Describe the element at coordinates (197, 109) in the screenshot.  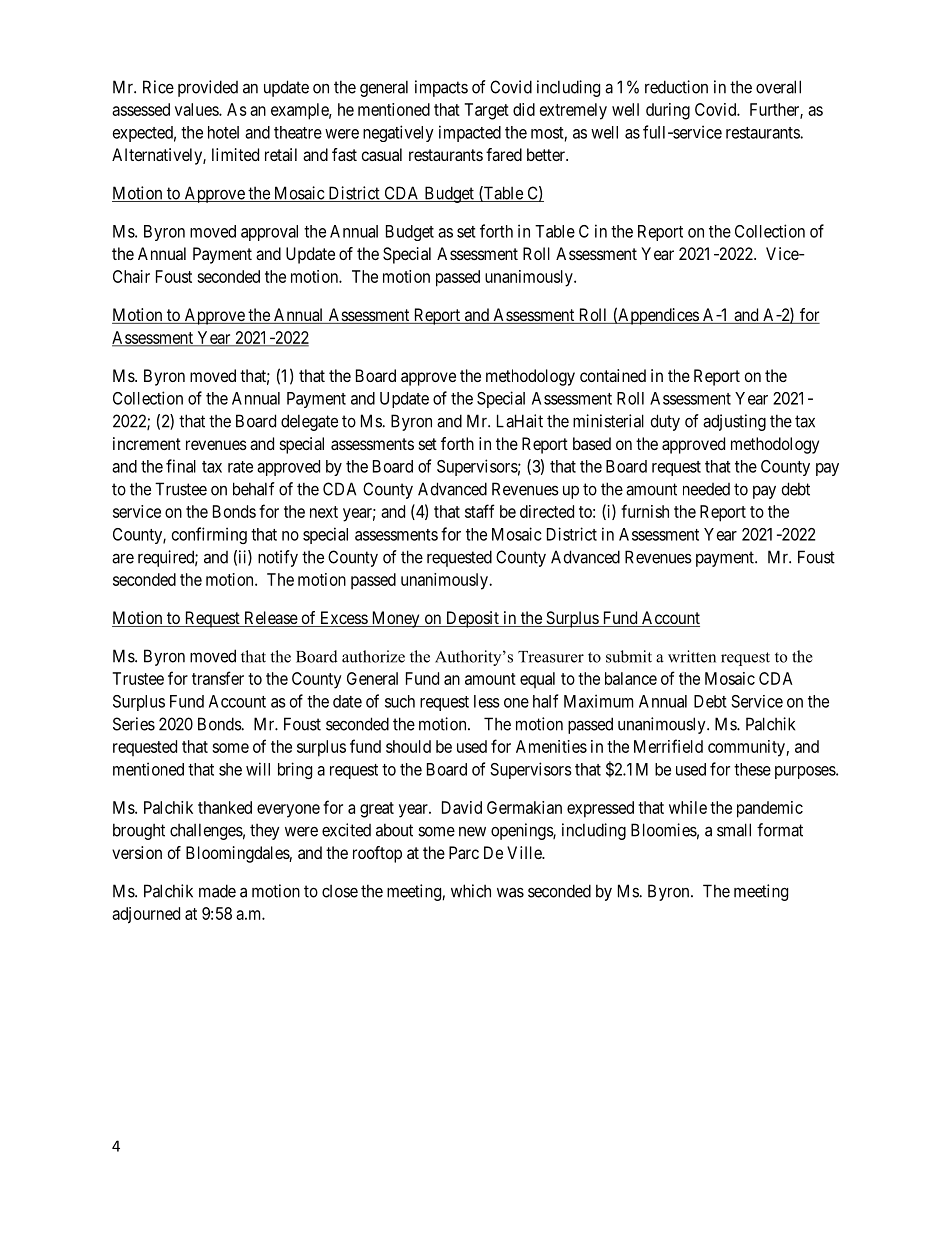
I see `values` at that location.
